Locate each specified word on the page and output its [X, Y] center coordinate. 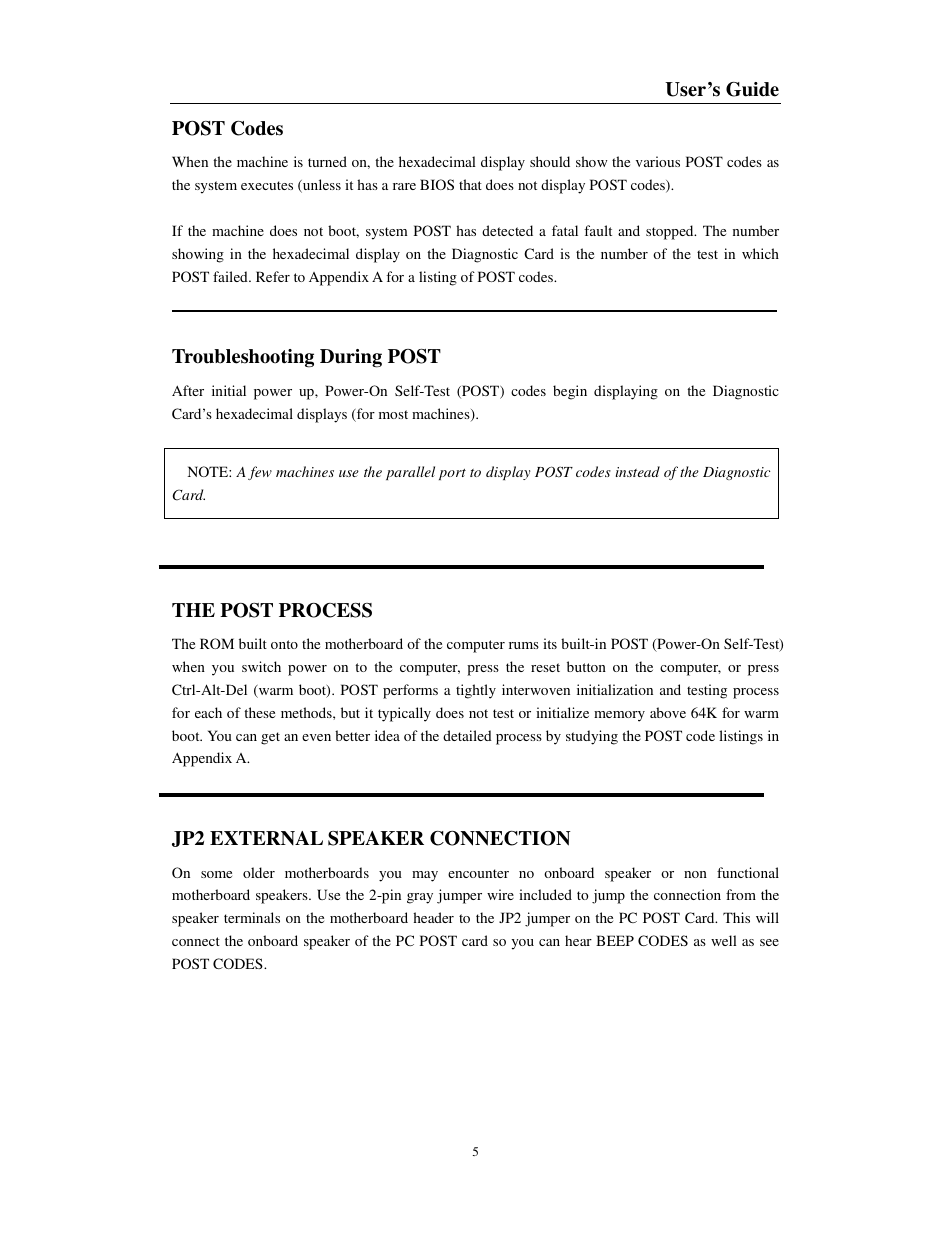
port [452, 474]
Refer [273, 276]
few [260, 473]
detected [507, 230]
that [470, 184]
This [736, 917]
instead [638, 471]
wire [500, 894]
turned [327, 161]
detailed [467, 735]
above [668, 712]
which [760, 253]
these [259, 712]
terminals [252, 917]
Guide [752, 89]
